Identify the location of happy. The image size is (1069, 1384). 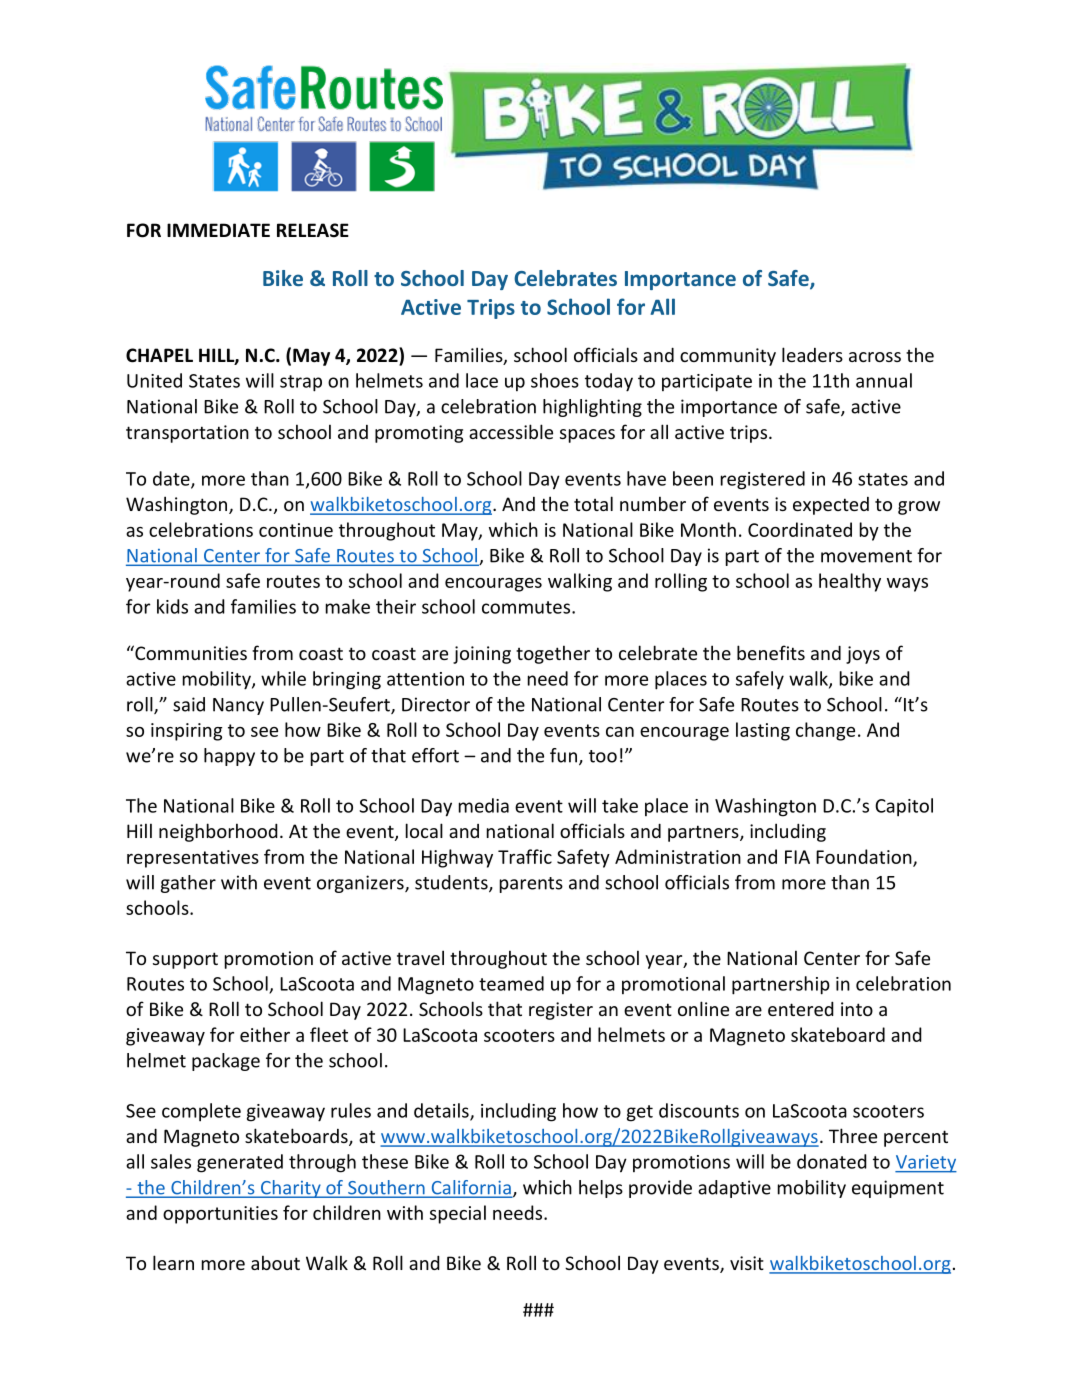
(229, 757).
